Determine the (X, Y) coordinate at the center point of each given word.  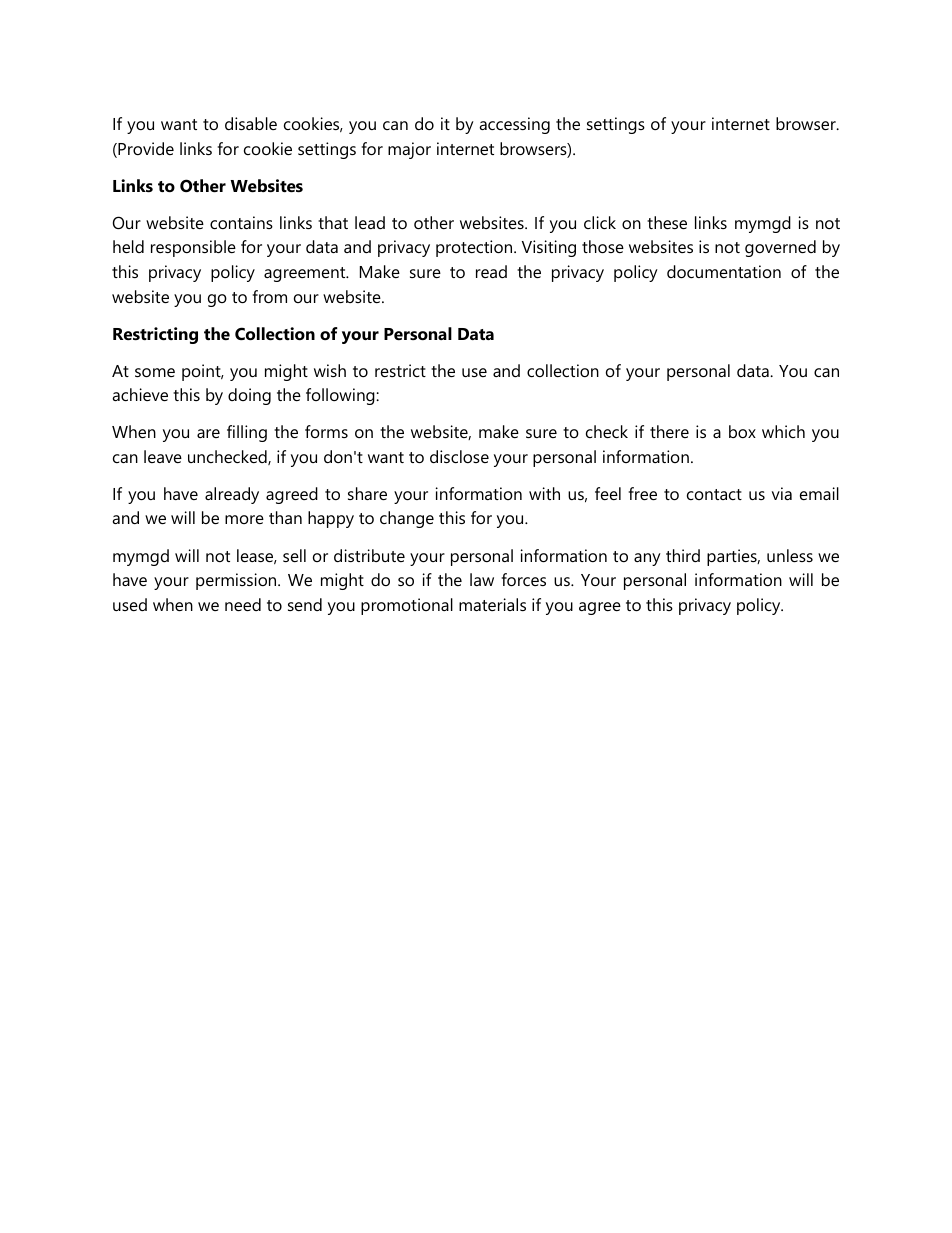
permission (237, 581)
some (155, 372)
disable (251, 123)
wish (330, 370)
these (667, 222)
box (742, 431)
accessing (514, 125)
